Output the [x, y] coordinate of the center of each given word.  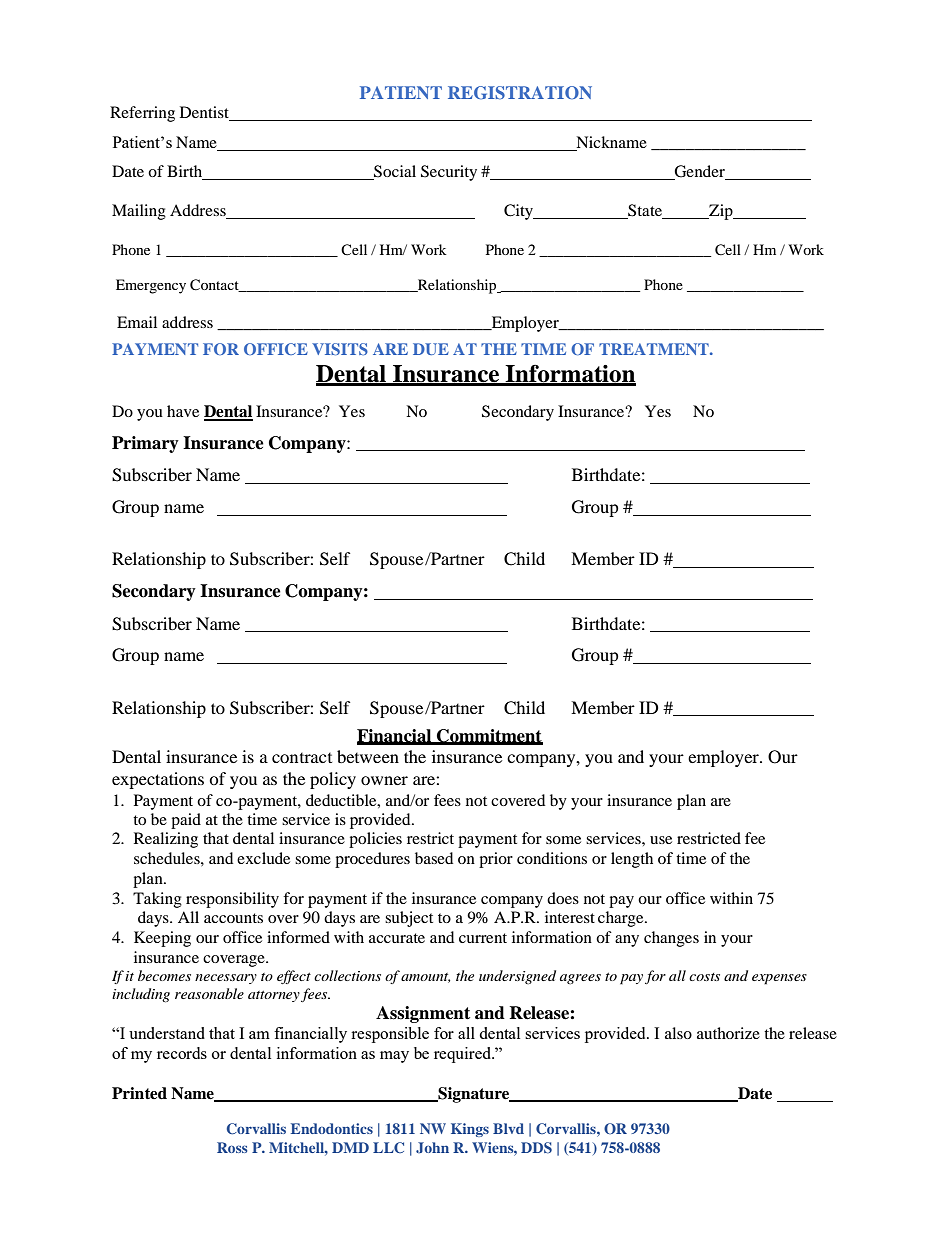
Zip [721, 212]
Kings [470, 1130]
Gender [700, 172]
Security [449, 173]
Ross [232, 1147]
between [368, 756]
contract [302, 758]
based [434, 858]
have [183, 411]
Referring [142, 114]
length [632, 860]
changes [671, 939]
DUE [431, 349]
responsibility [232, 900]
